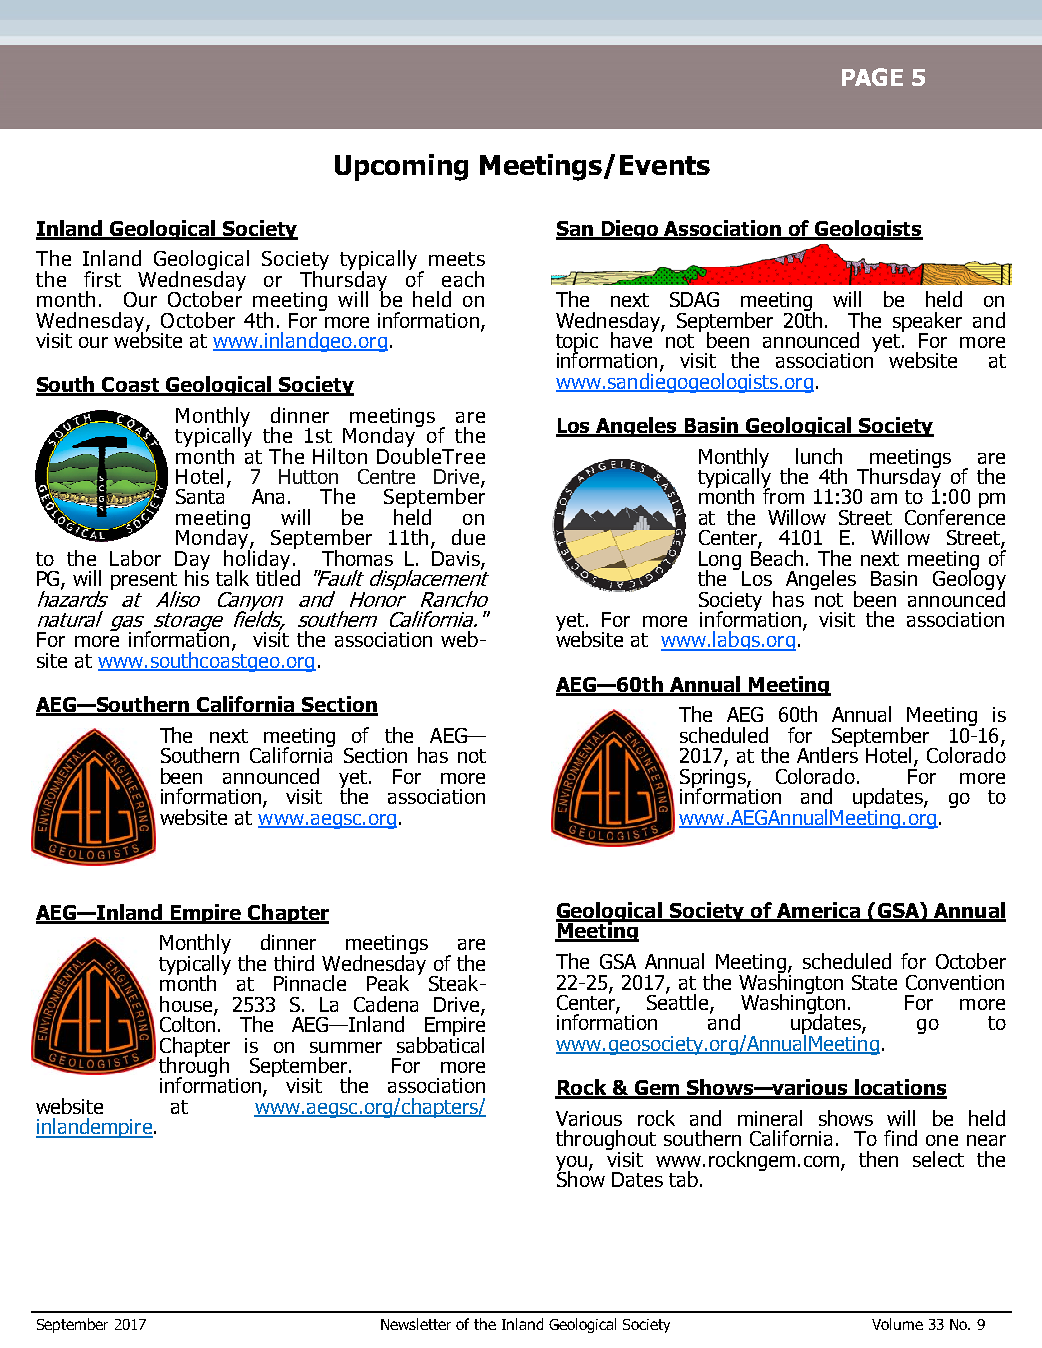  What do you see at coordinates (416, 1324) in the screenshot?
I see `Newsletter` at bounding box center [416, 1324].
